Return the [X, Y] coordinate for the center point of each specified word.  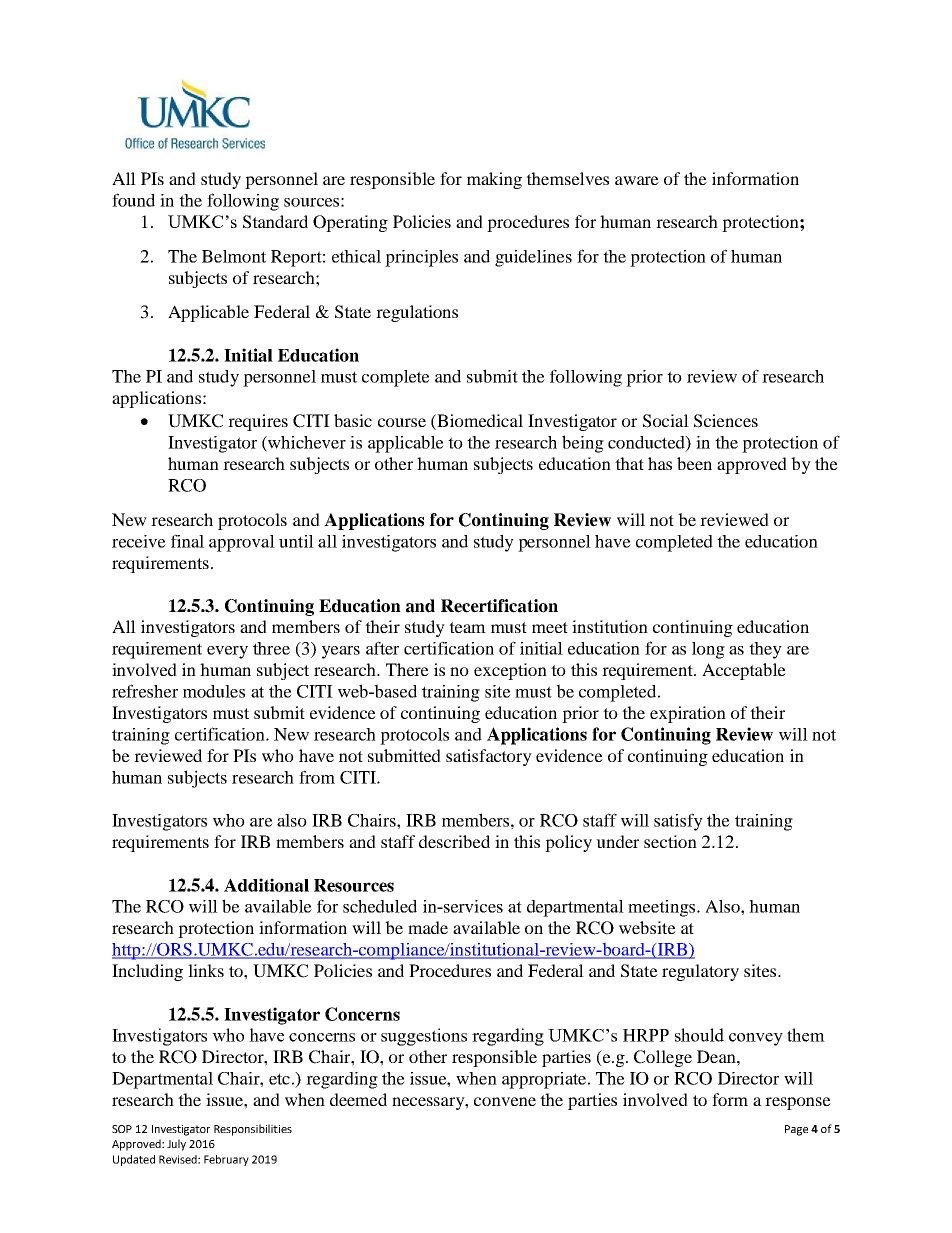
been [694, 463]
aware [637, 180]
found [133, 200]
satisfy [678, 822]
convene [505, 1101]
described [454, 841]
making [494, 180]
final [187, 541]
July [176, 1145]
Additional [266, 885]
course [402, 422]
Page [796, 1130]
